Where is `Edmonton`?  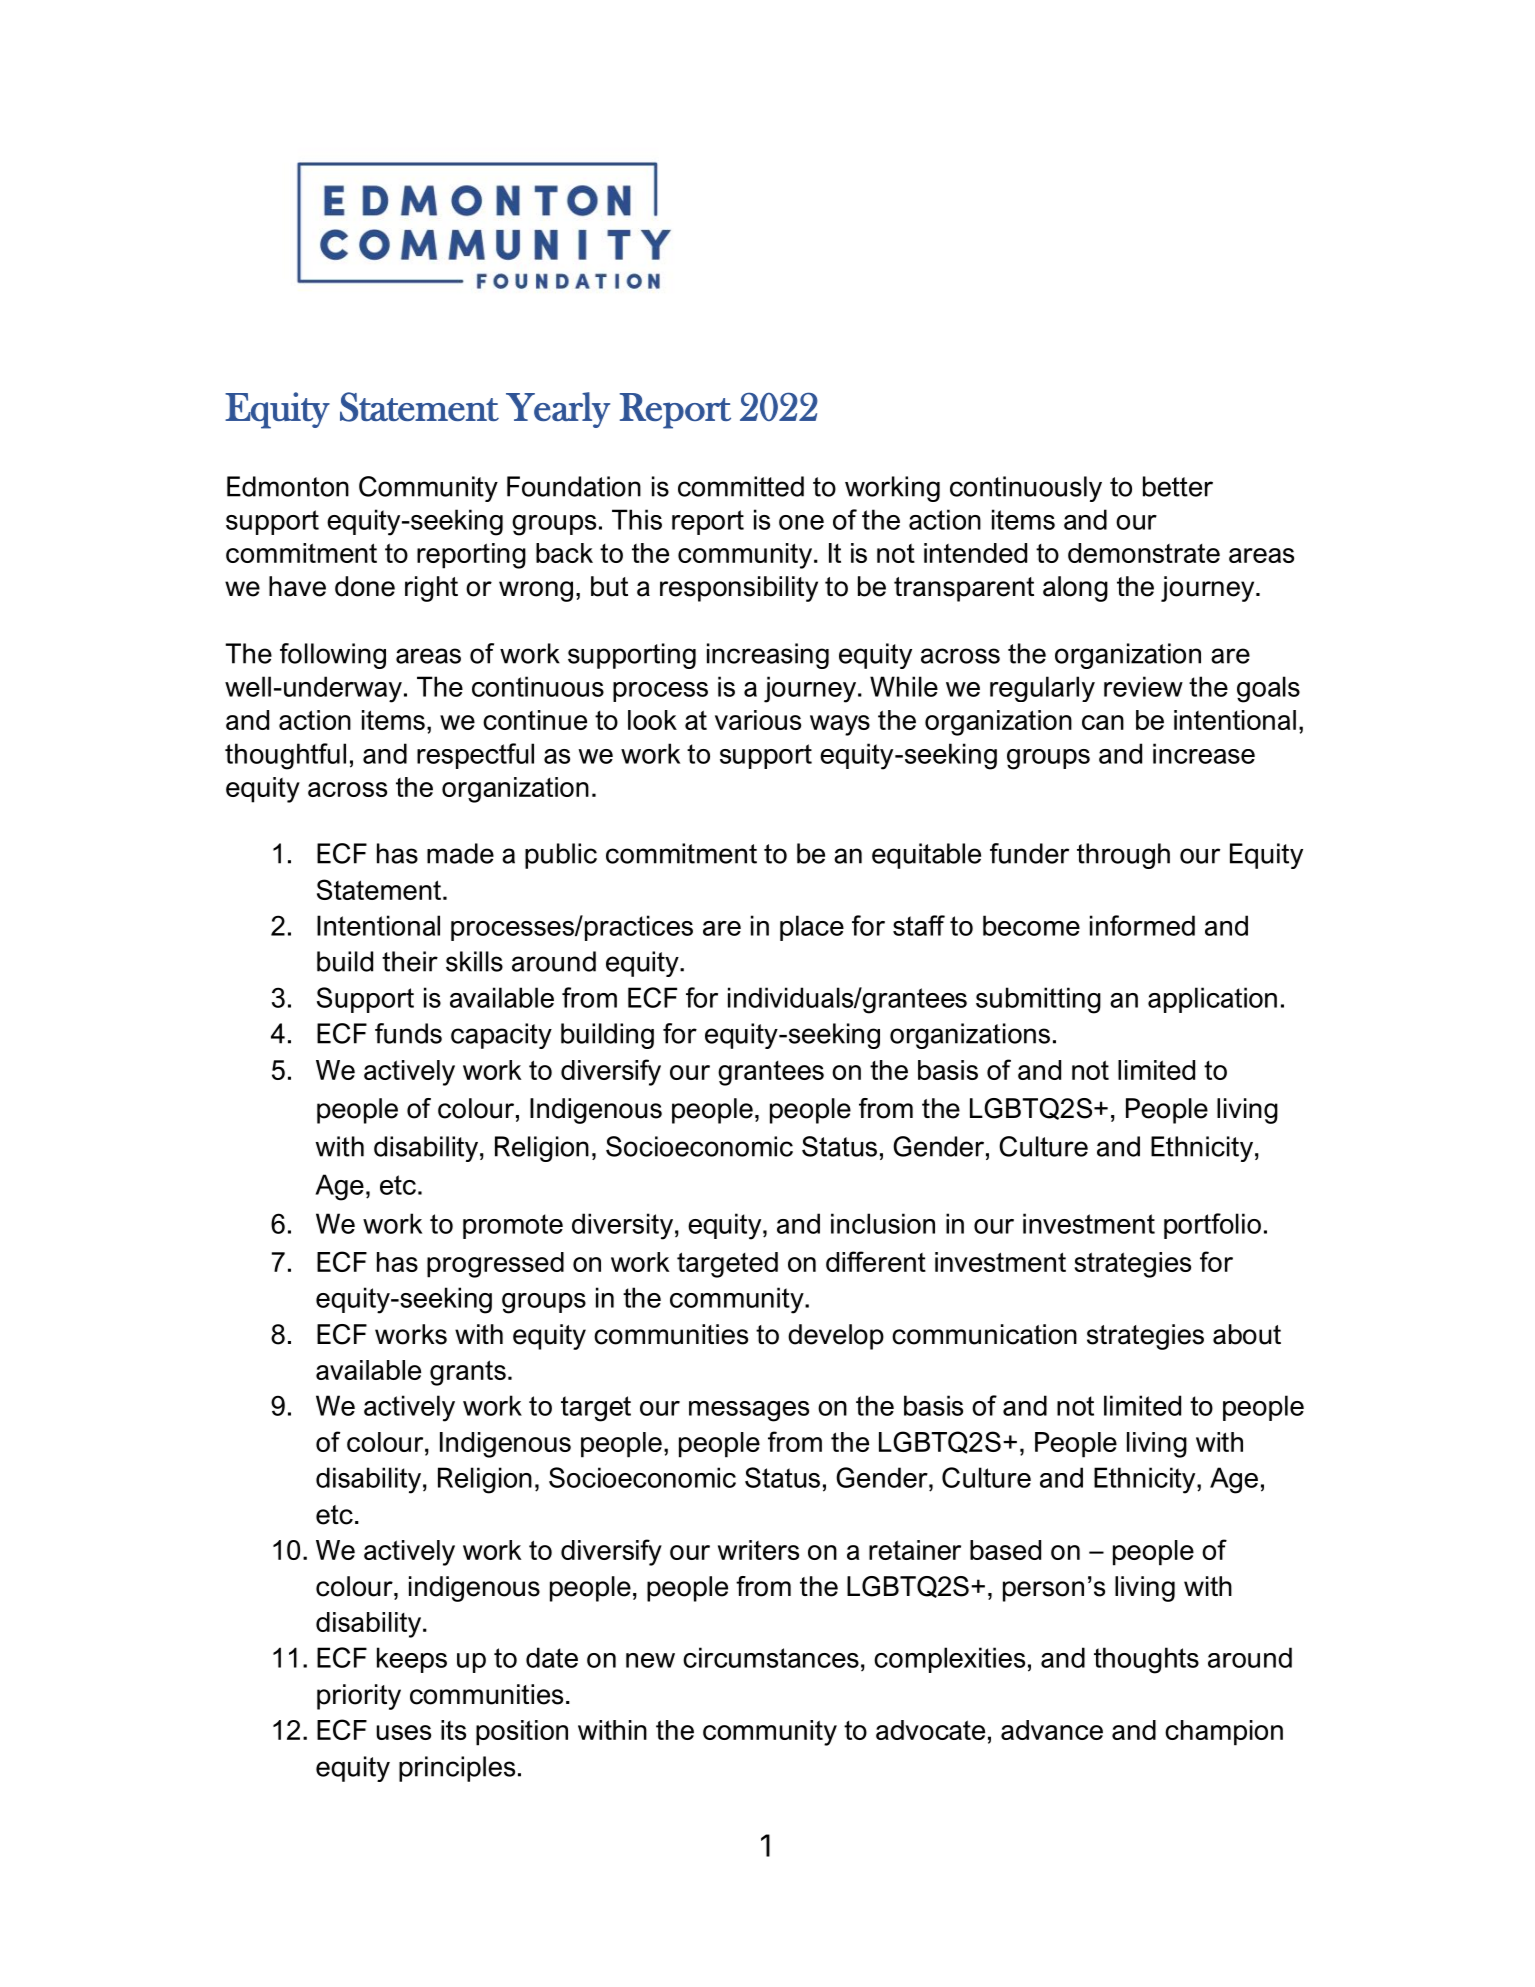 Edmonton is located at coordinates (288, 486).
